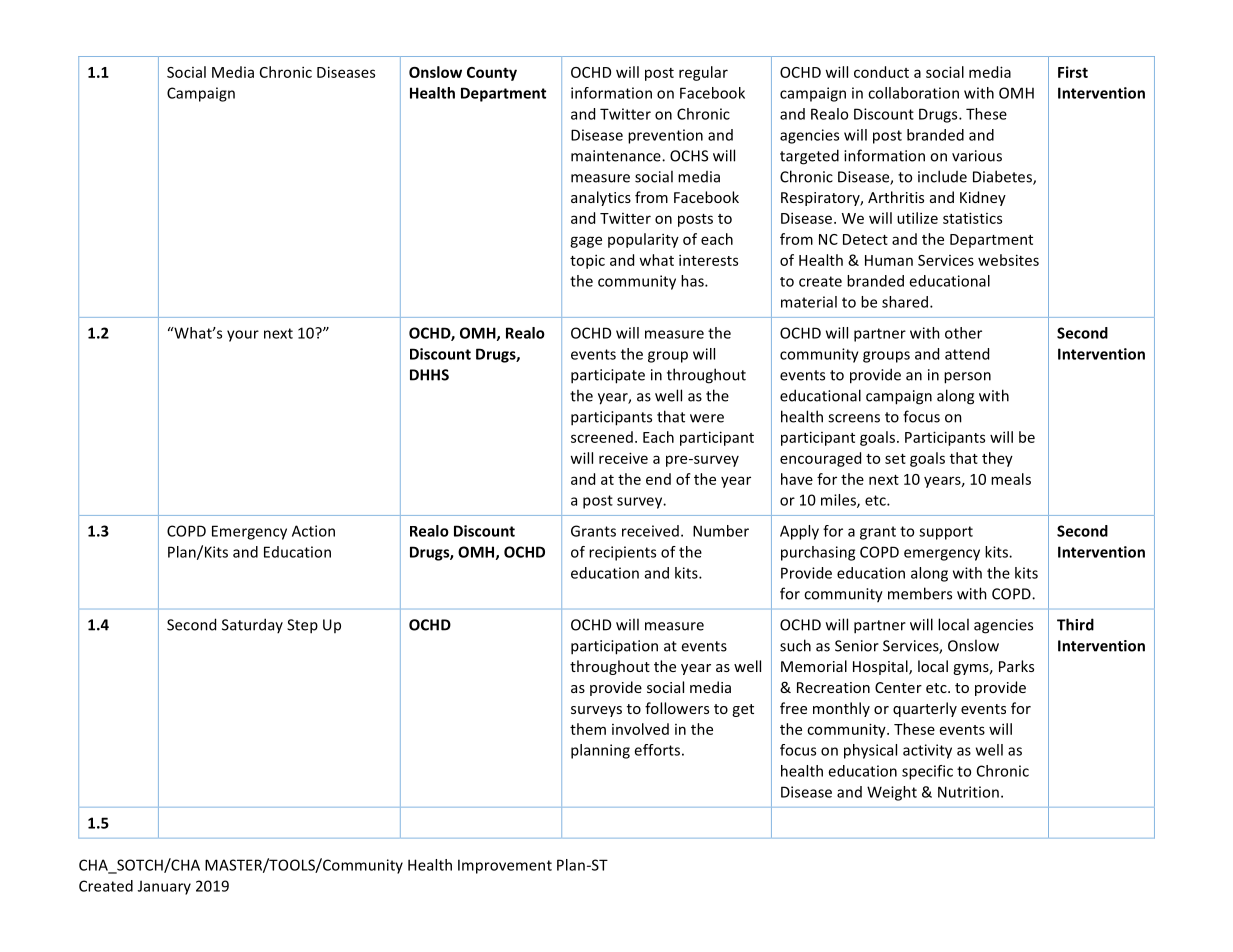 This document has width=1233, height=952. What do you see at coordinates (587, 261) in the document?
I see `topic` at bounding box center [587, 261].
